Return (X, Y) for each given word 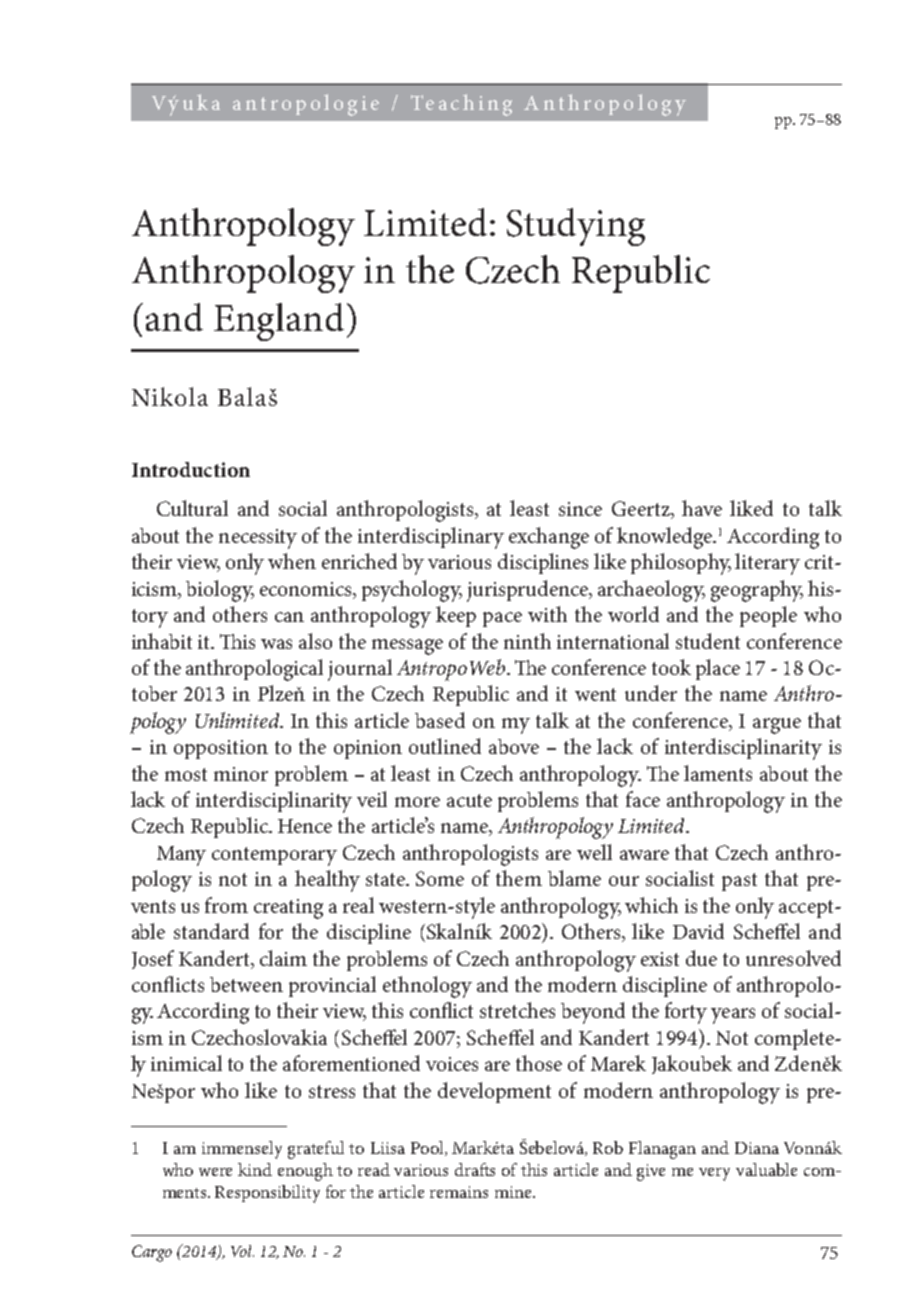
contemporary (274, 856)
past (739, 882)
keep (456, 616)
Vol (242, 1251)
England (279, 322)
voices (452, 1064)
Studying (576, 227)
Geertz (642, 510)
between (246, 984)
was (276, 644)
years (733, 1016)
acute (469, 800)
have (702, 508)
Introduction (191, 469)
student (708, 641)
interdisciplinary (431, 538)
